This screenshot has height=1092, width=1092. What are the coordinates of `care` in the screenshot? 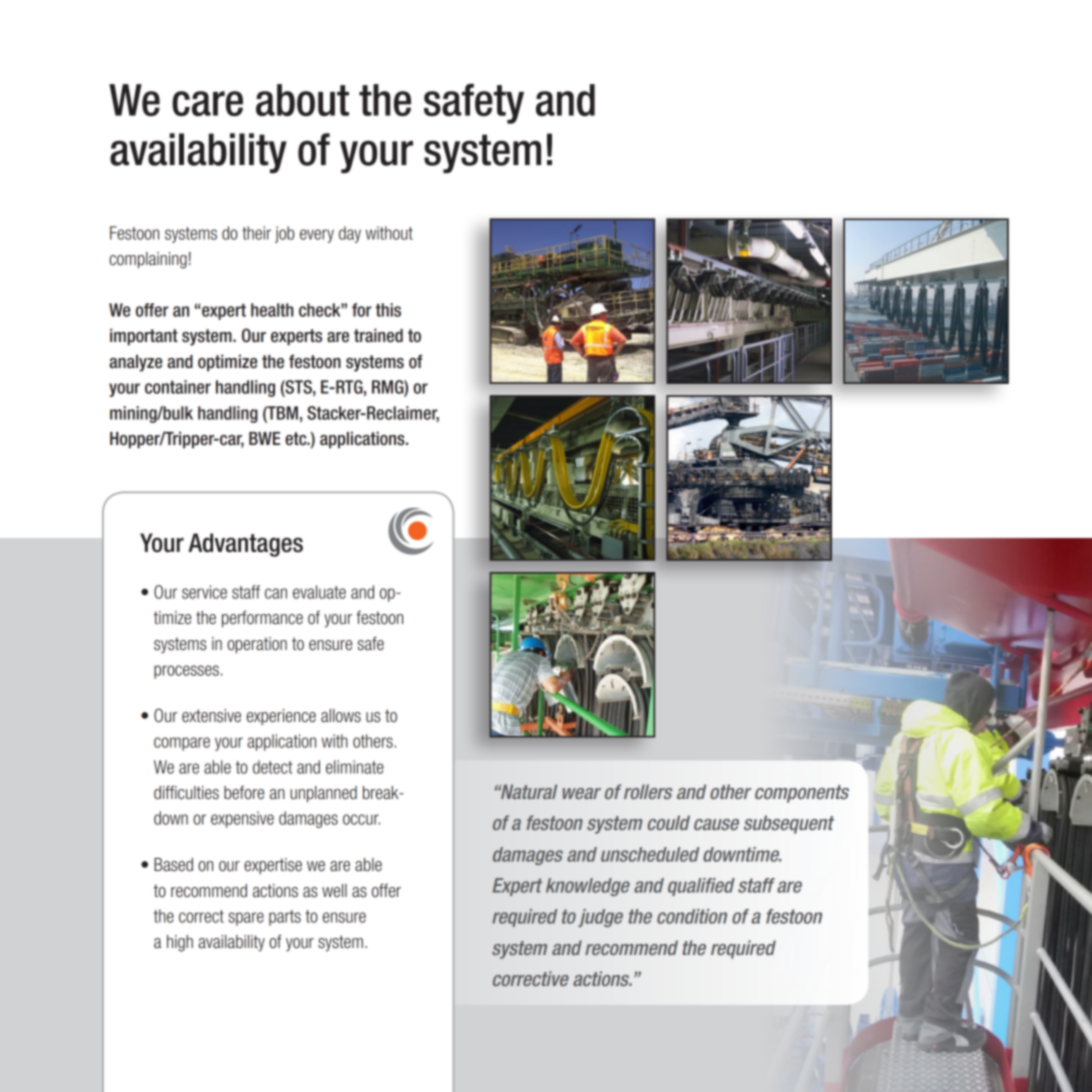 It's located at (207, 103).
